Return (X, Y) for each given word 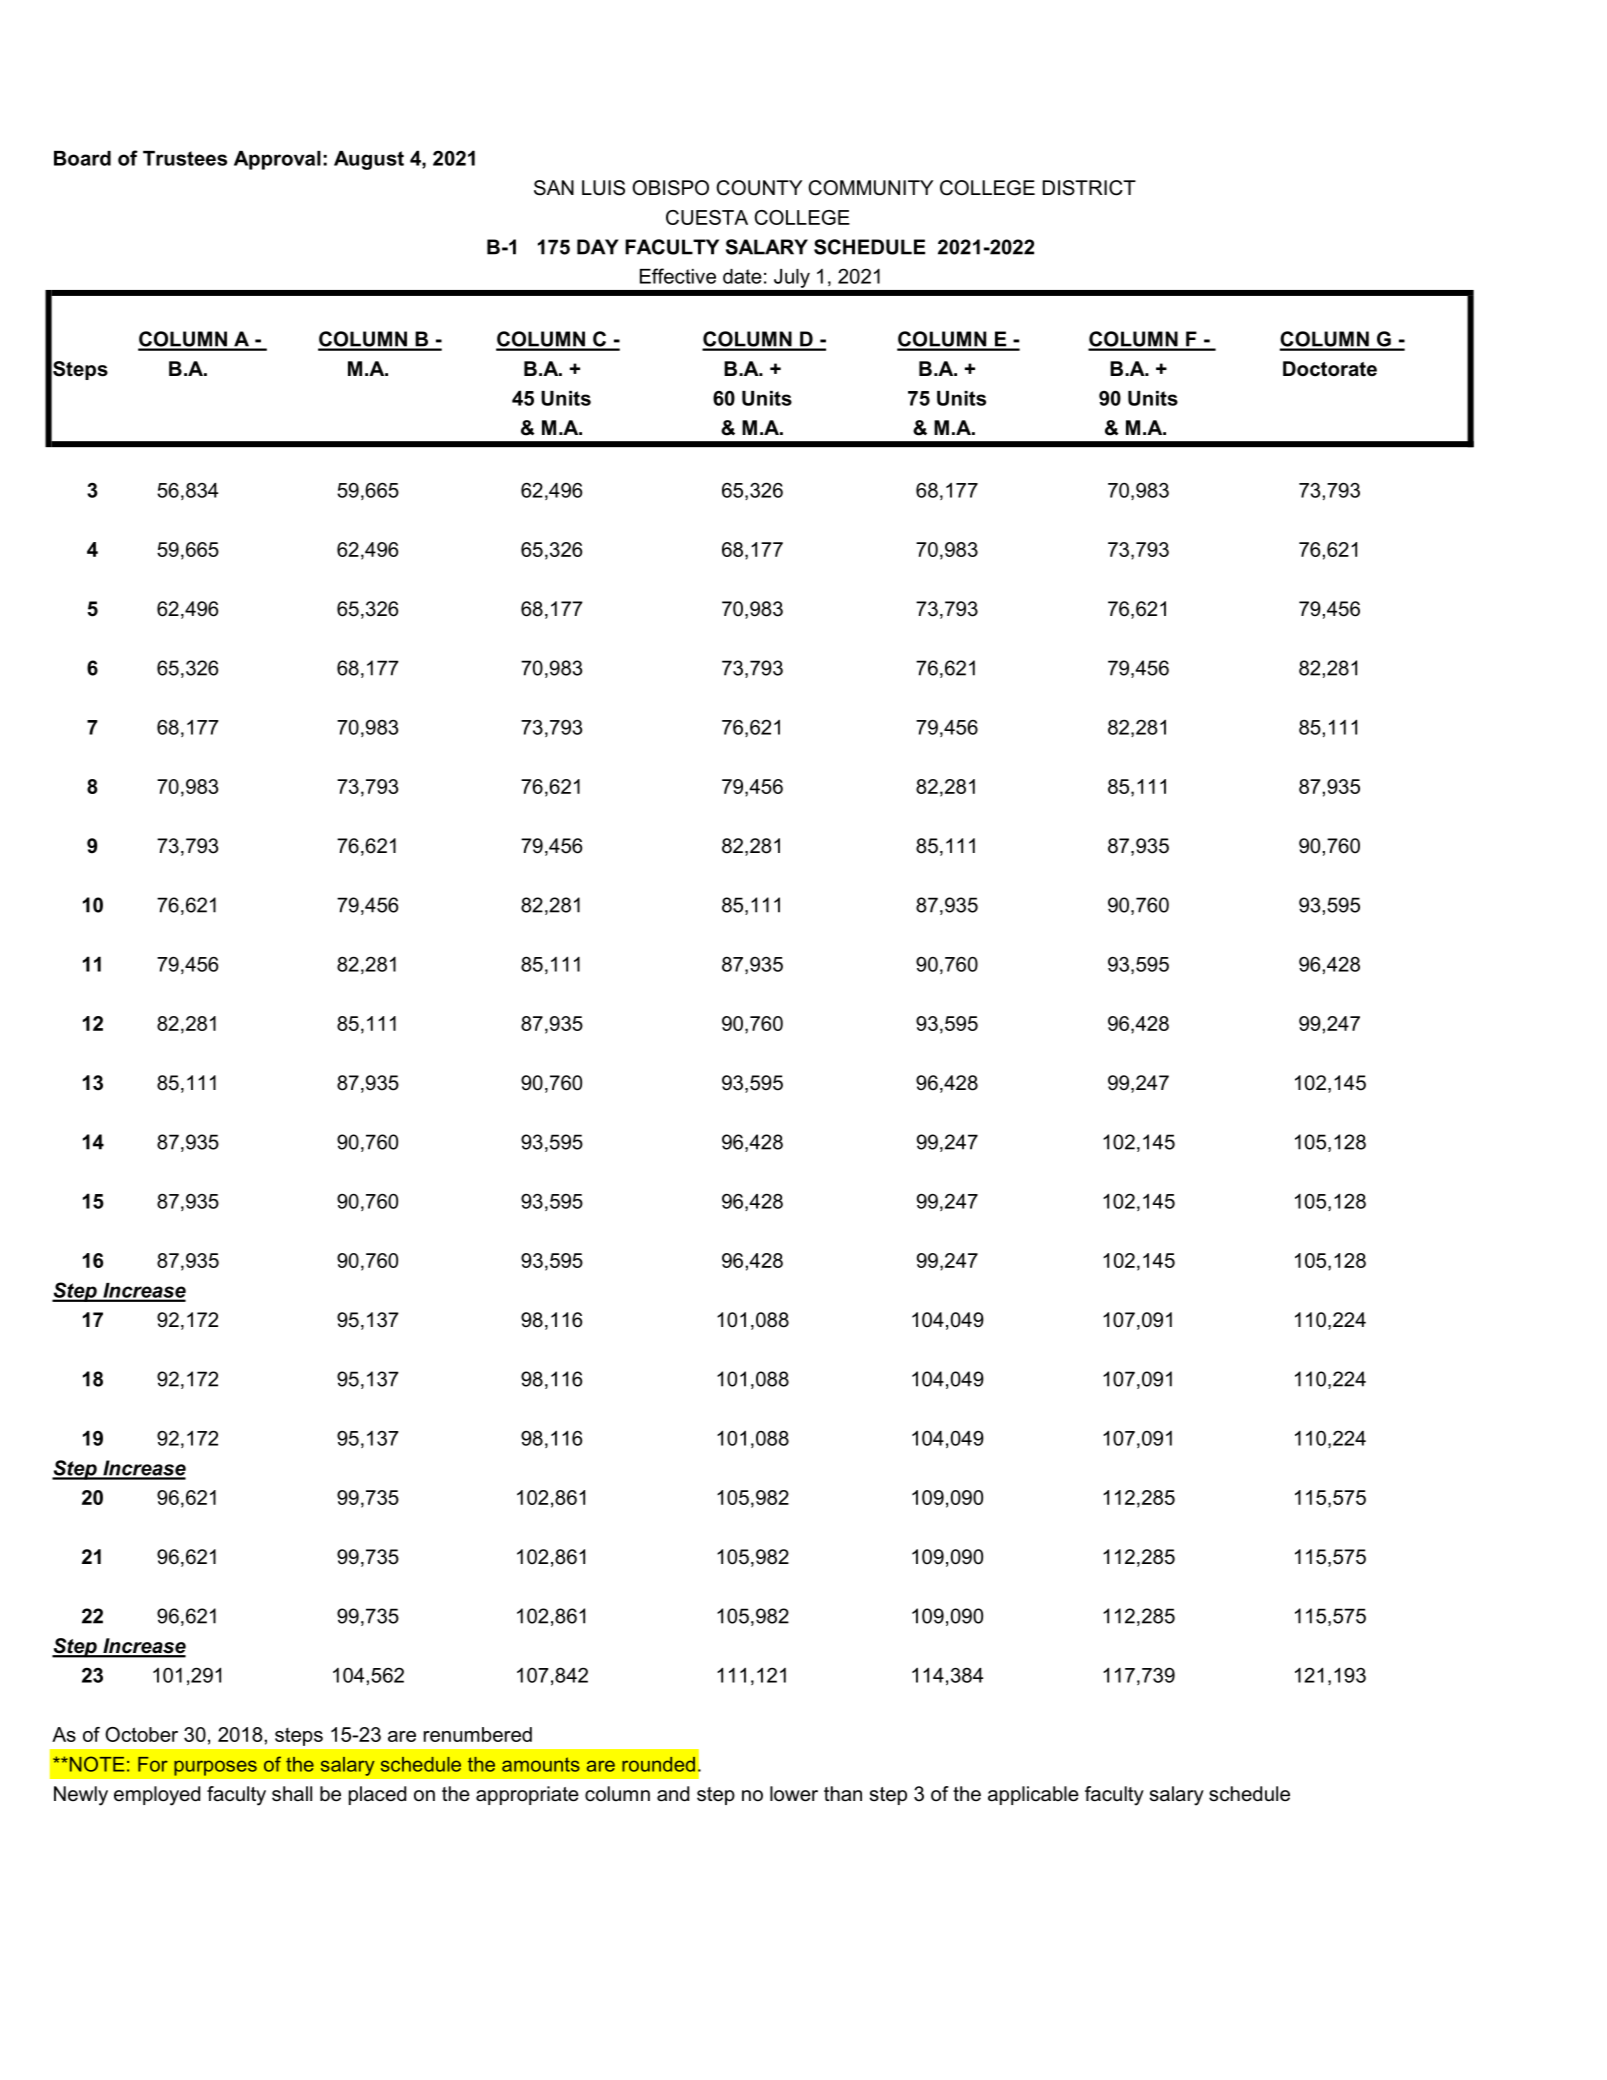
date (742, 276)
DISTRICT (1089, 188)
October (141, 1734)
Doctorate (1330, 369)
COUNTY (759, 188)
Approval (277, 160)
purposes (215, 1768)
